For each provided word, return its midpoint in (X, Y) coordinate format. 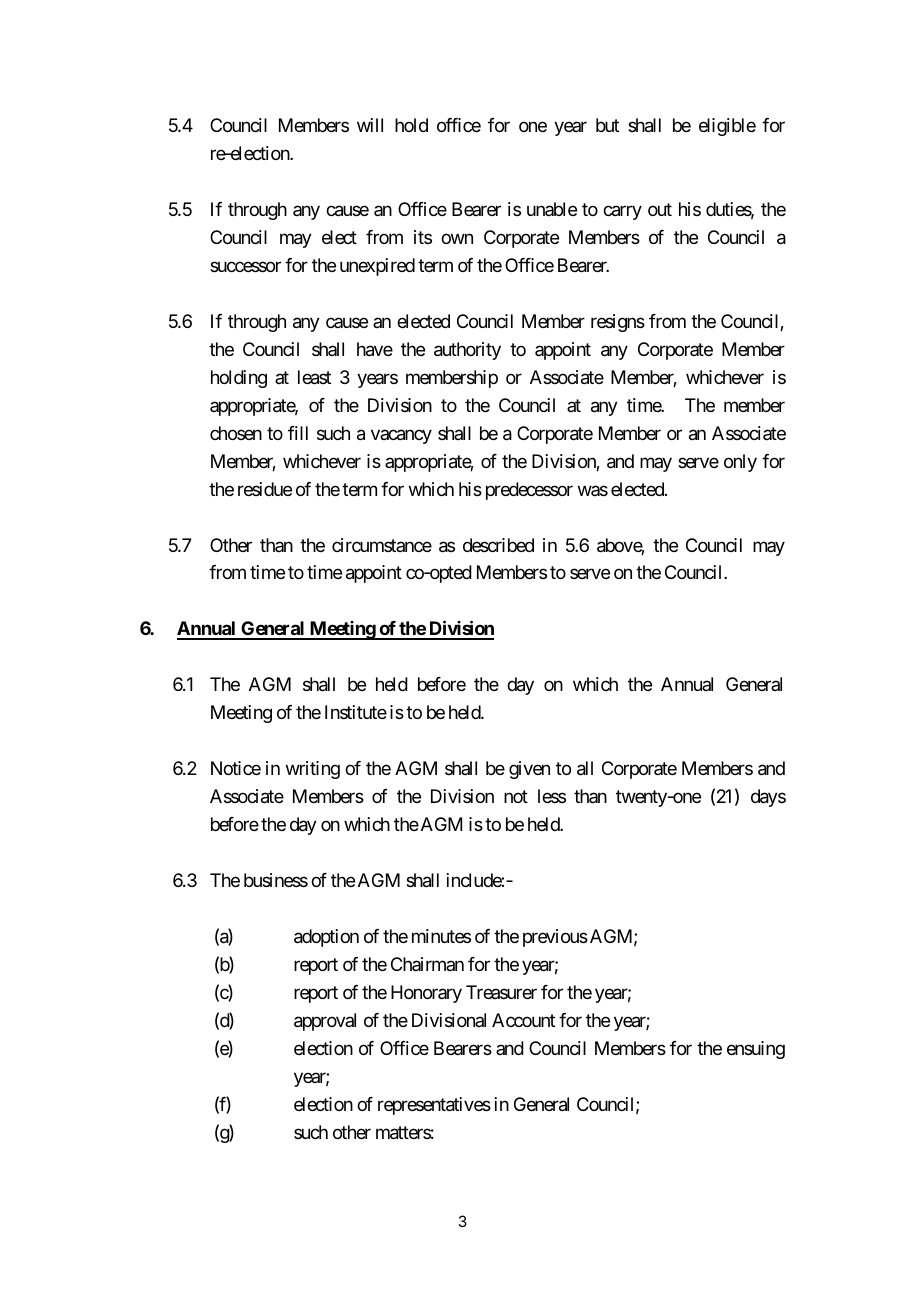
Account (523, 1020)
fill (298, 433)
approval (325, 1022)
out (660, 209)
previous (555, 938)
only (740, 463)
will (370, 125)
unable (552, 209)
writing (313, 770)
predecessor (529, 491)
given (529, 770)
